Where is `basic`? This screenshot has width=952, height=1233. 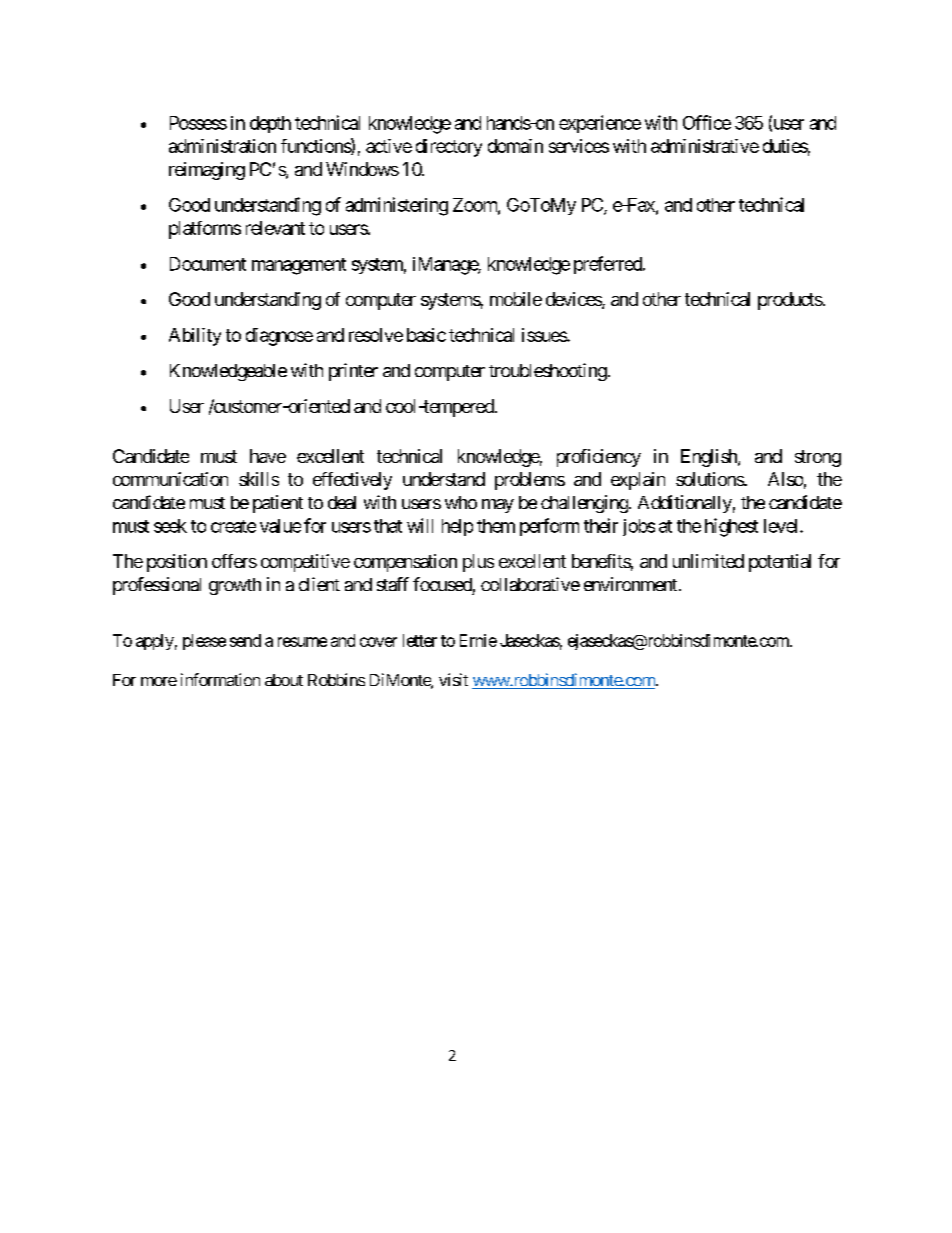
basic is located at coordinates (426, 335).
